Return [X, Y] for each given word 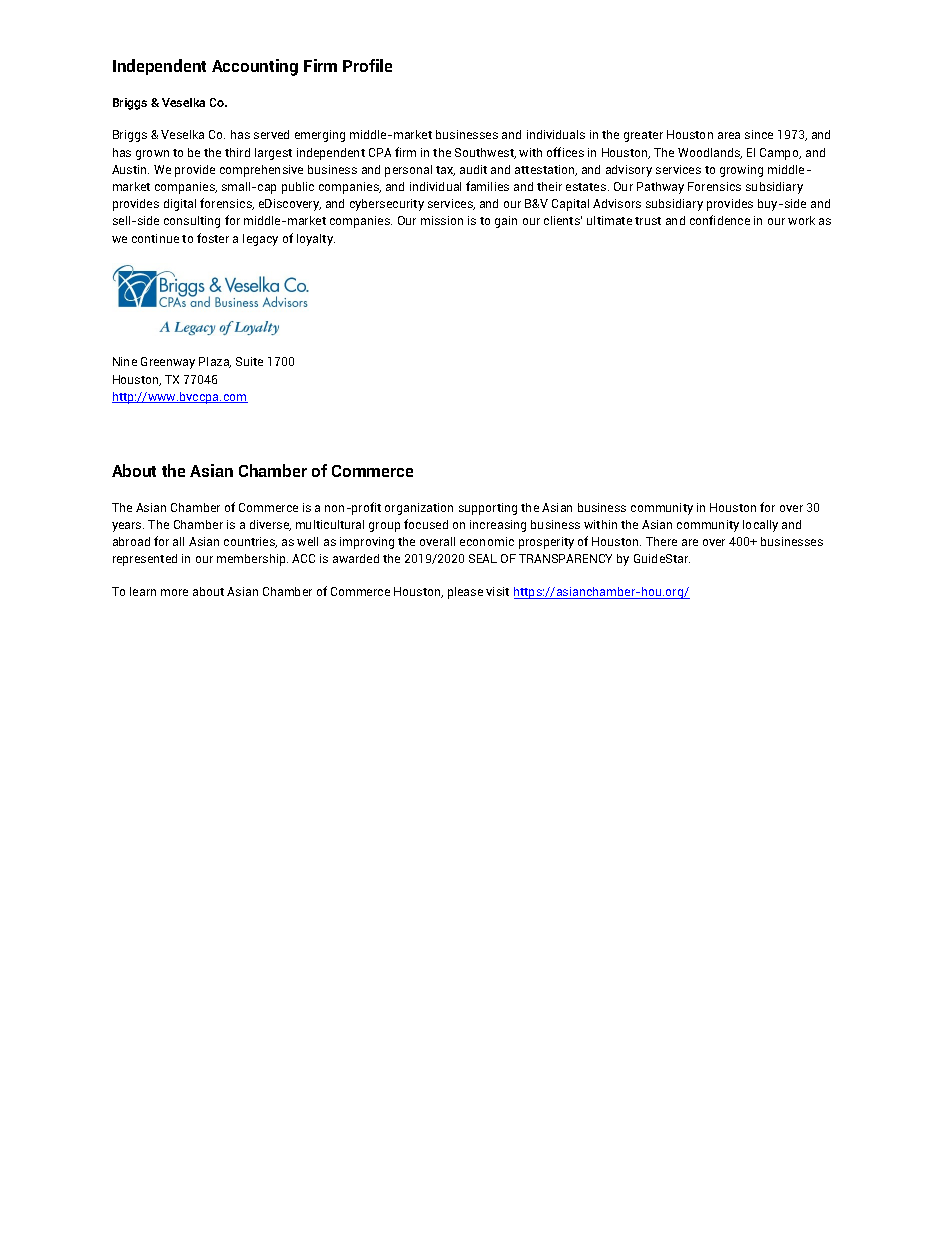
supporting [488, 509]
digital [180, 205]
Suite [249, 361]
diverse [270, 525]
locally [760, 526]
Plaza [215, 362]
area [729, 135]
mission [442, 220]
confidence [720, 220]
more [174, 592]
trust [648, 221]
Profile [367, 65]
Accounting [255, 67]
